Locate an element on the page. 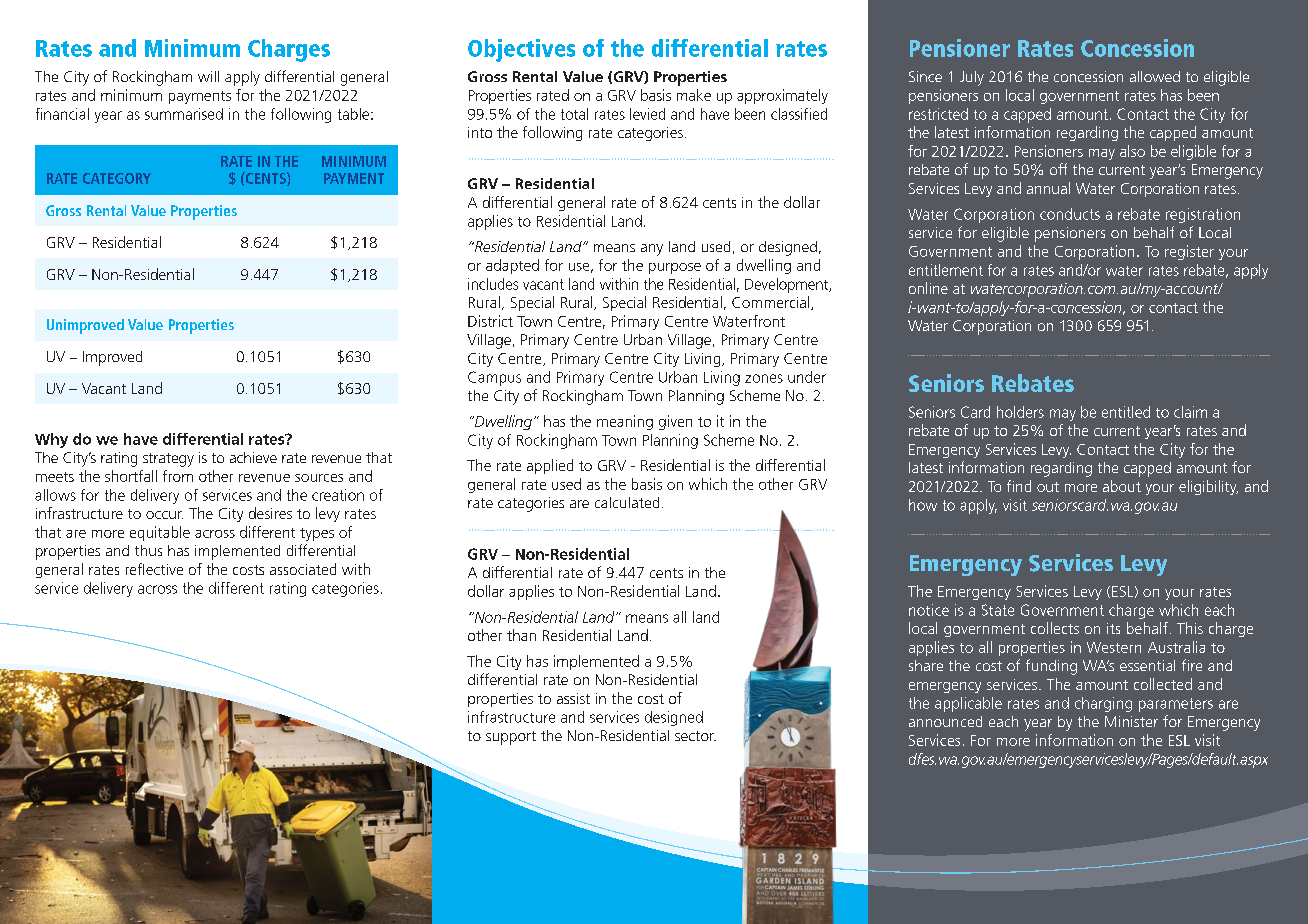 The image size is (1308, 924). support is located at coordinates (511, 738).
